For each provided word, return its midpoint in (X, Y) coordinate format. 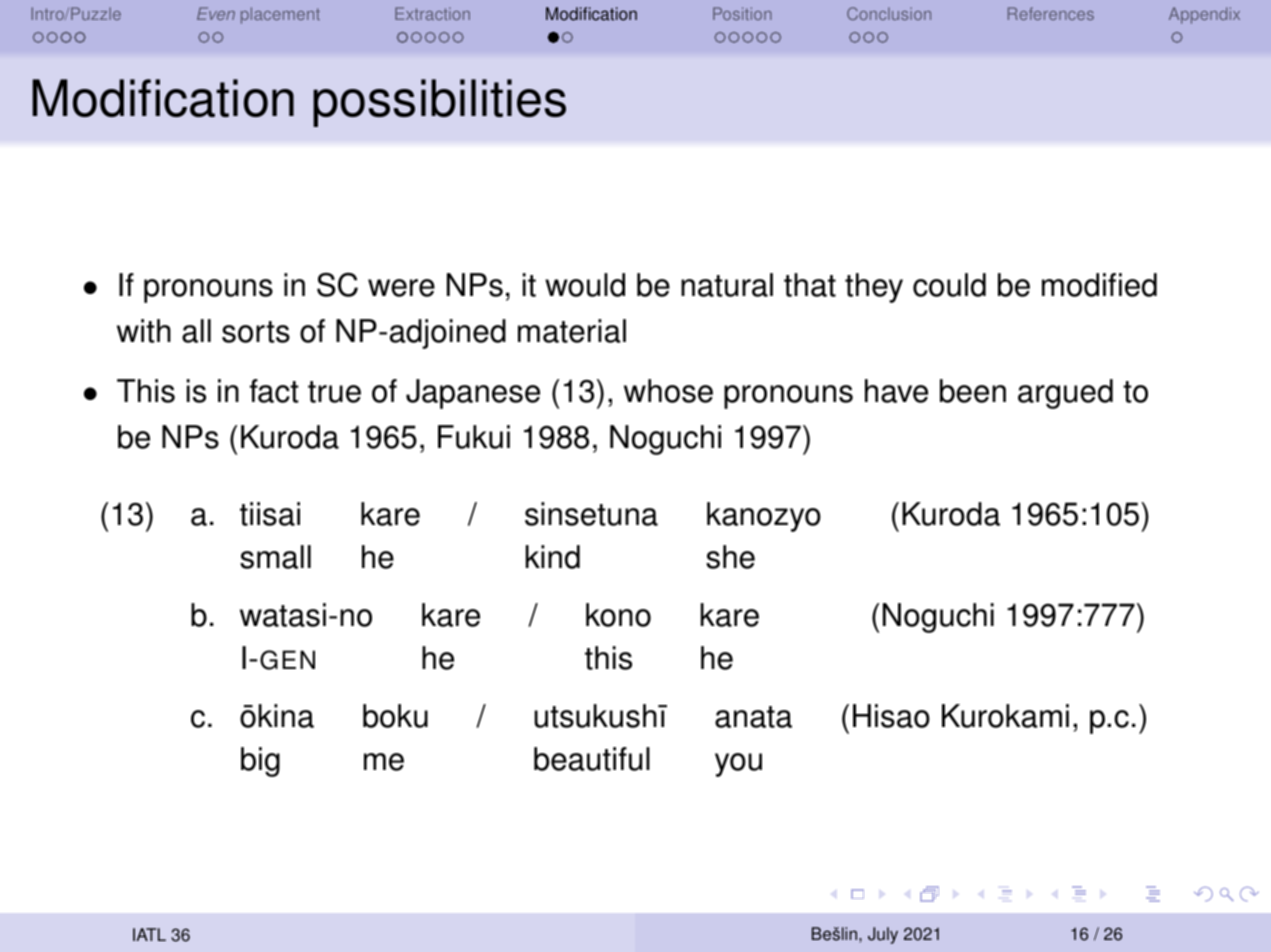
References (1051, 13)
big (260, 762)
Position (742, 13)
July (883, 935)
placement (280, 15)
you (738, 765)
